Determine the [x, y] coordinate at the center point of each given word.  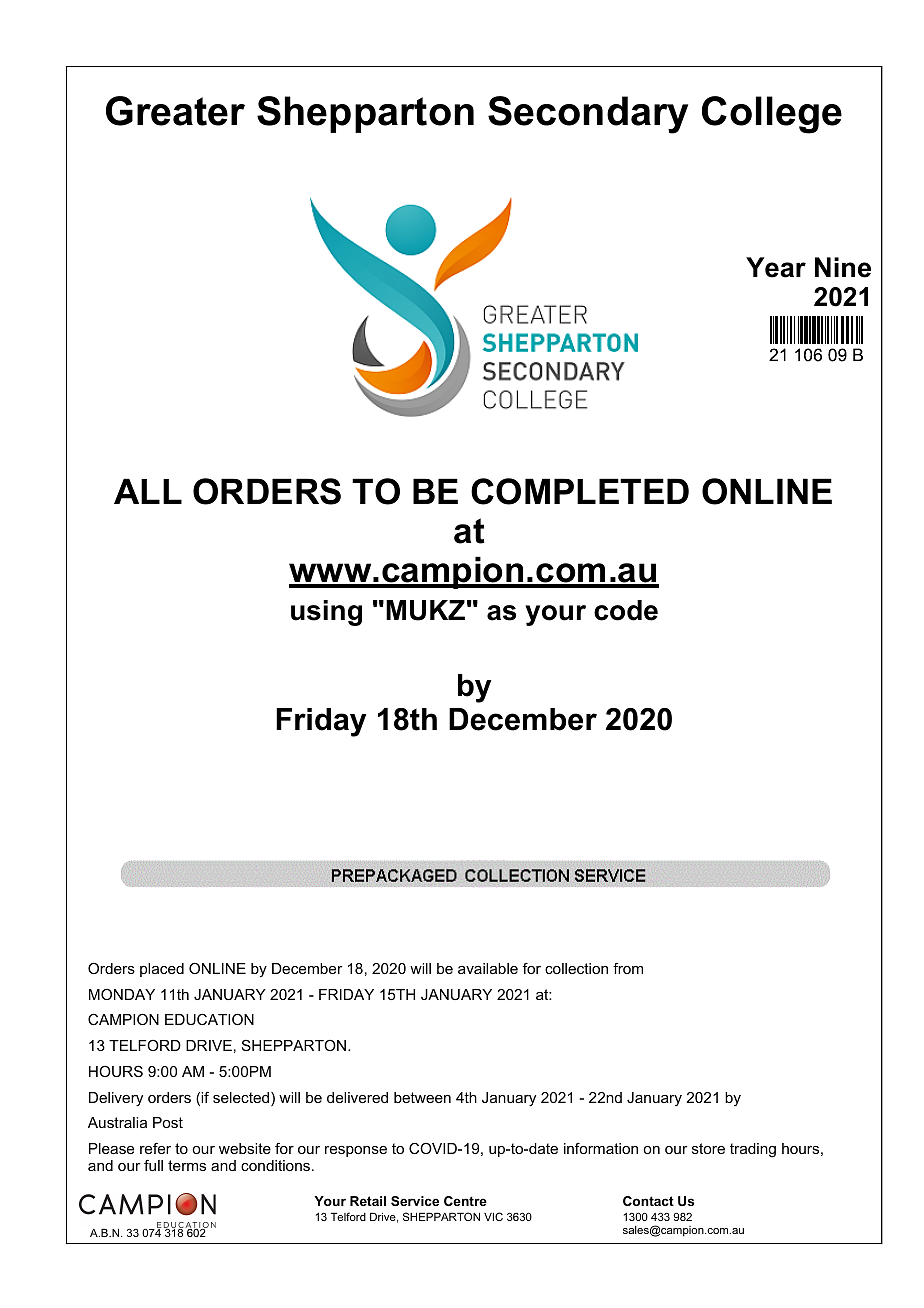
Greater [175, 111]
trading [753, 1150]
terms [187, 1165]
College [772, 115]
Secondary [588, 115]
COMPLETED [580, 491]
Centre [465, 1201]
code [626, 610]
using [326, 613]
